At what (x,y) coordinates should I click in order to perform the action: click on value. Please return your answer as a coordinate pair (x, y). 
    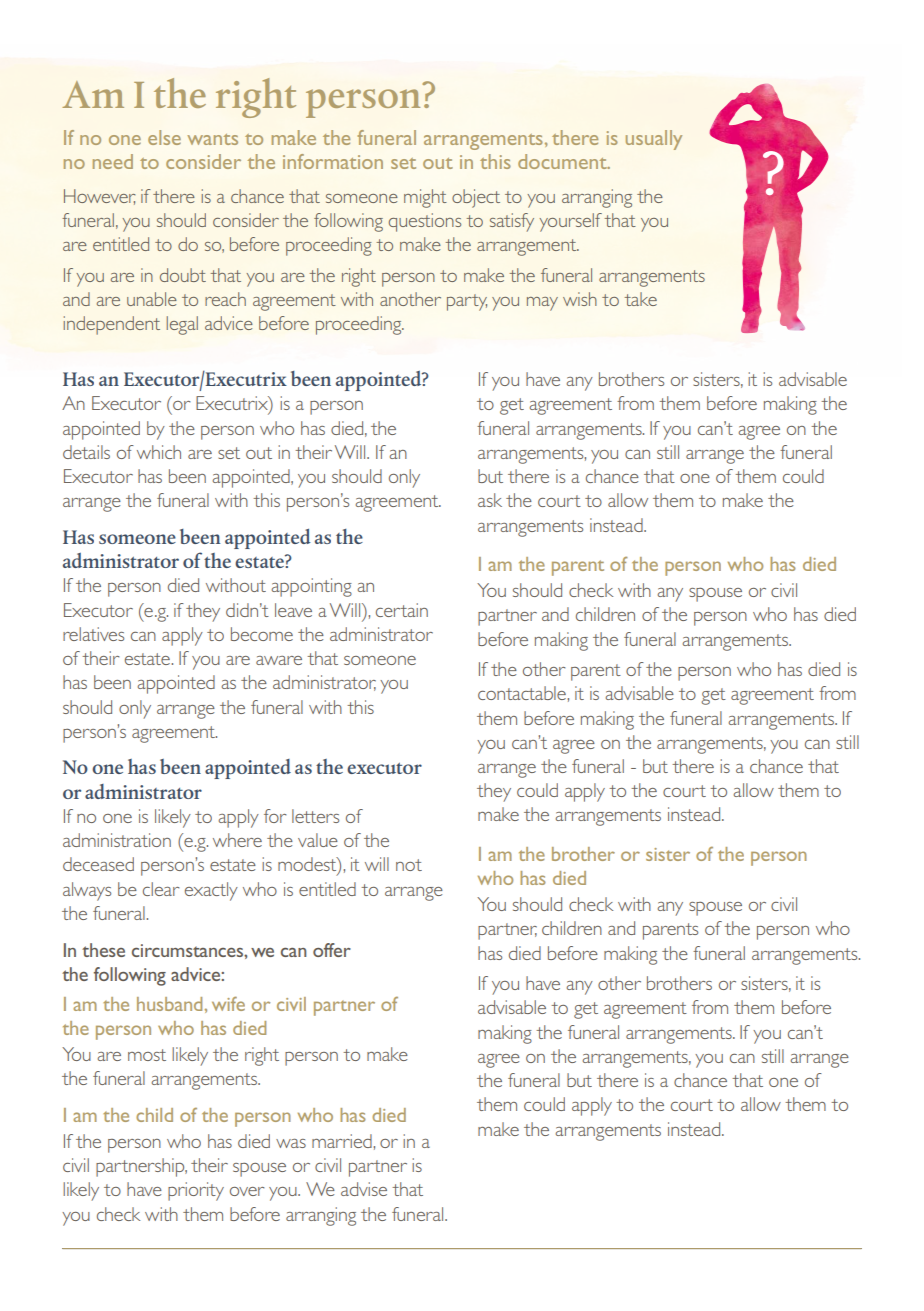
    Looking at the image, I should click on (318, 840).
